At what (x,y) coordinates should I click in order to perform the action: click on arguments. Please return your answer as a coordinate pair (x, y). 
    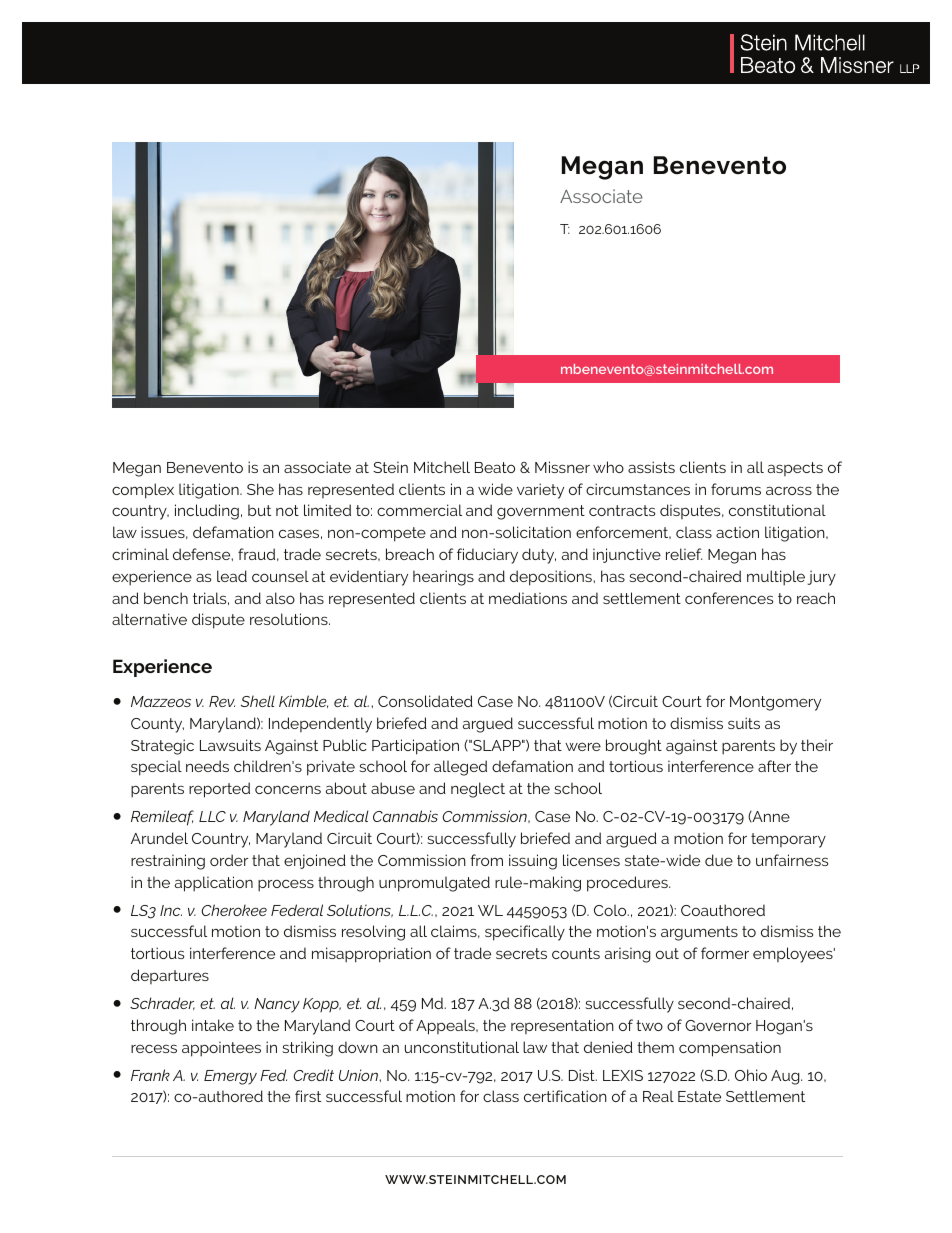
    Looking at the image, I should click on (699, 933).
